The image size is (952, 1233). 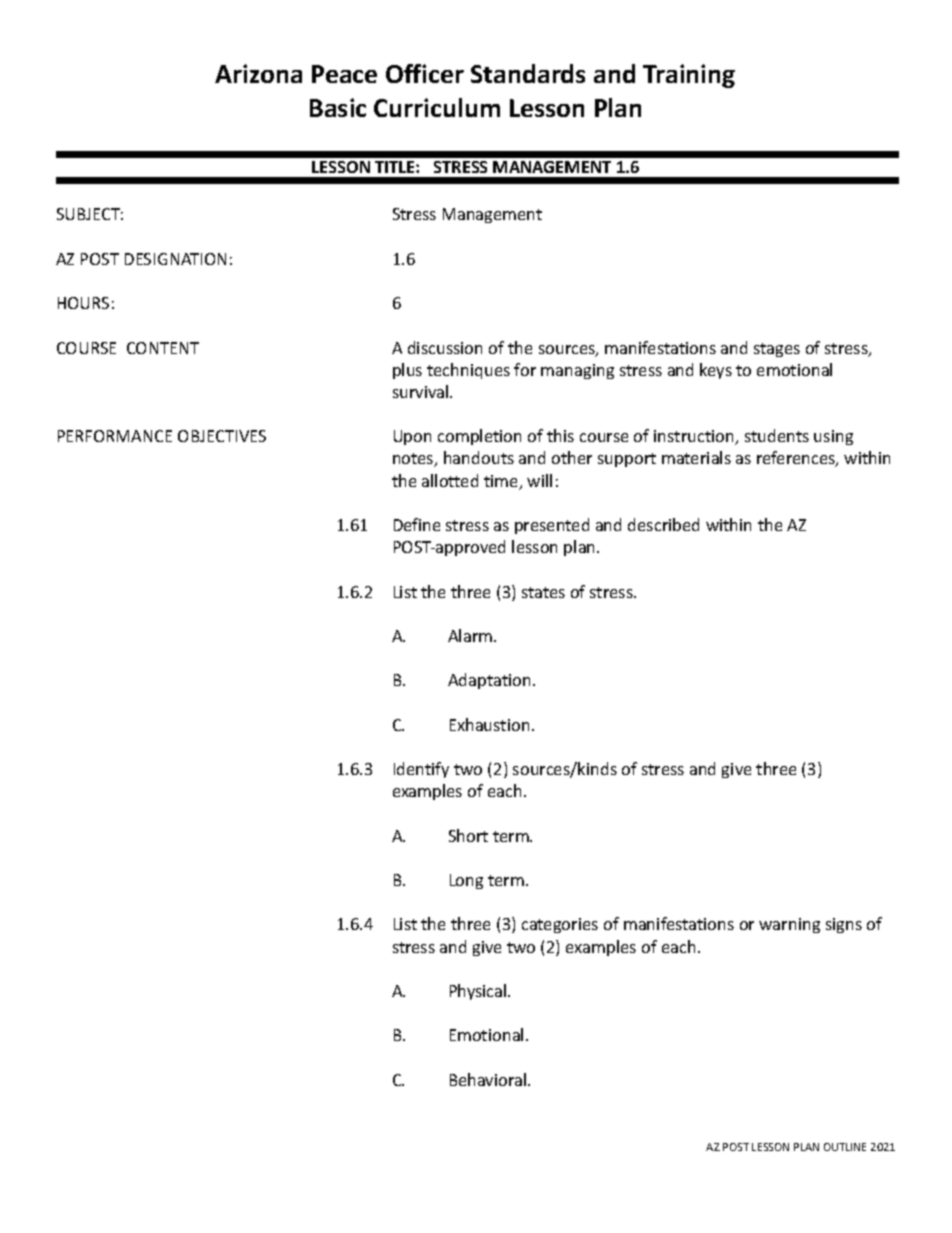 What do you see at coordinates (163, 348) in the page?
I see `CONTENT` at bounding box center [163, 348].
